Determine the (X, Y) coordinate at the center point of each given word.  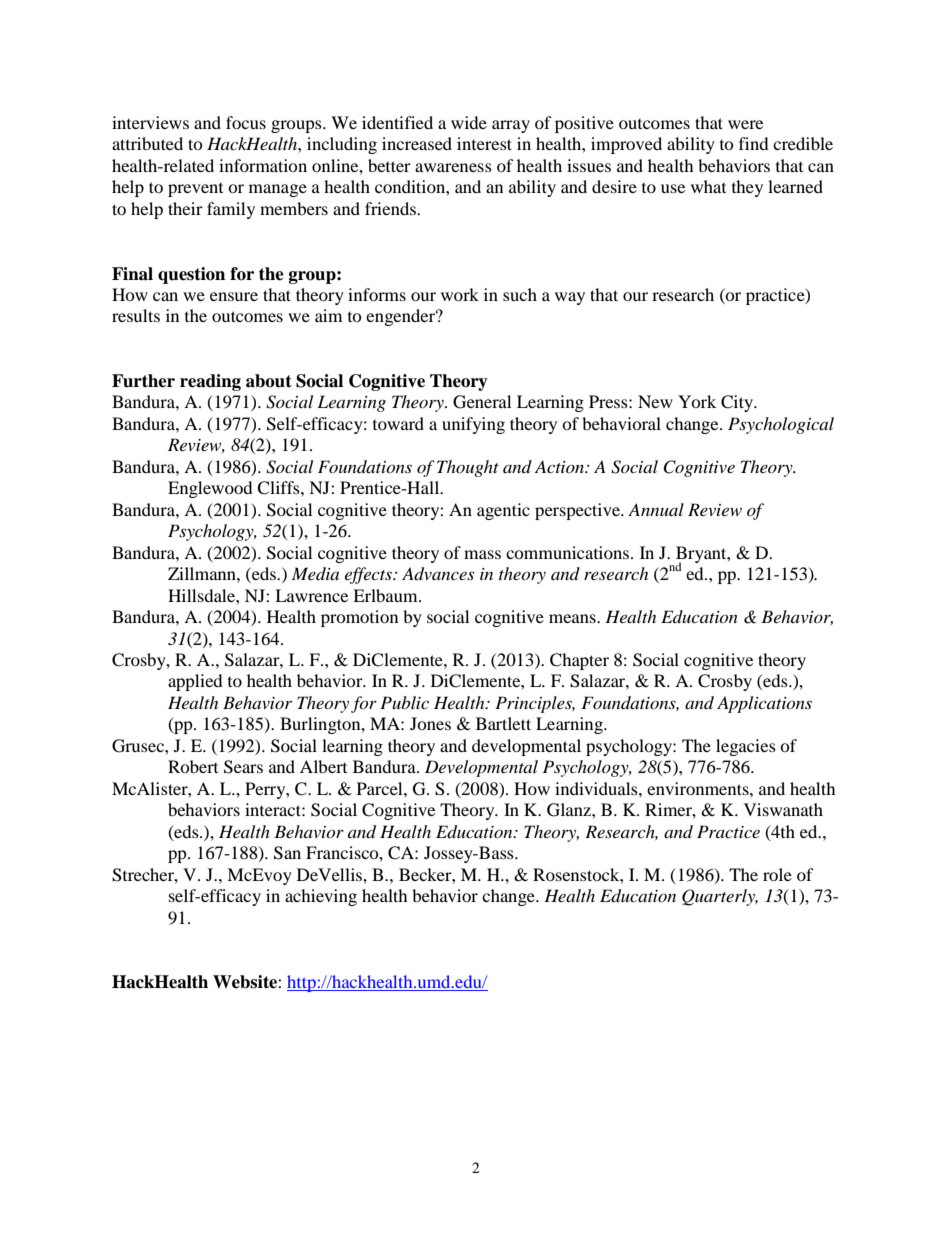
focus (246, 122)
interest (484, 143)
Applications (764, 704)
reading (210, 382)
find (754, 143)
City (738, 403)
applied (195, 682)
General (482, 402)
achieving (321, 897)
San (287, 853)
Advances (438, 574)
